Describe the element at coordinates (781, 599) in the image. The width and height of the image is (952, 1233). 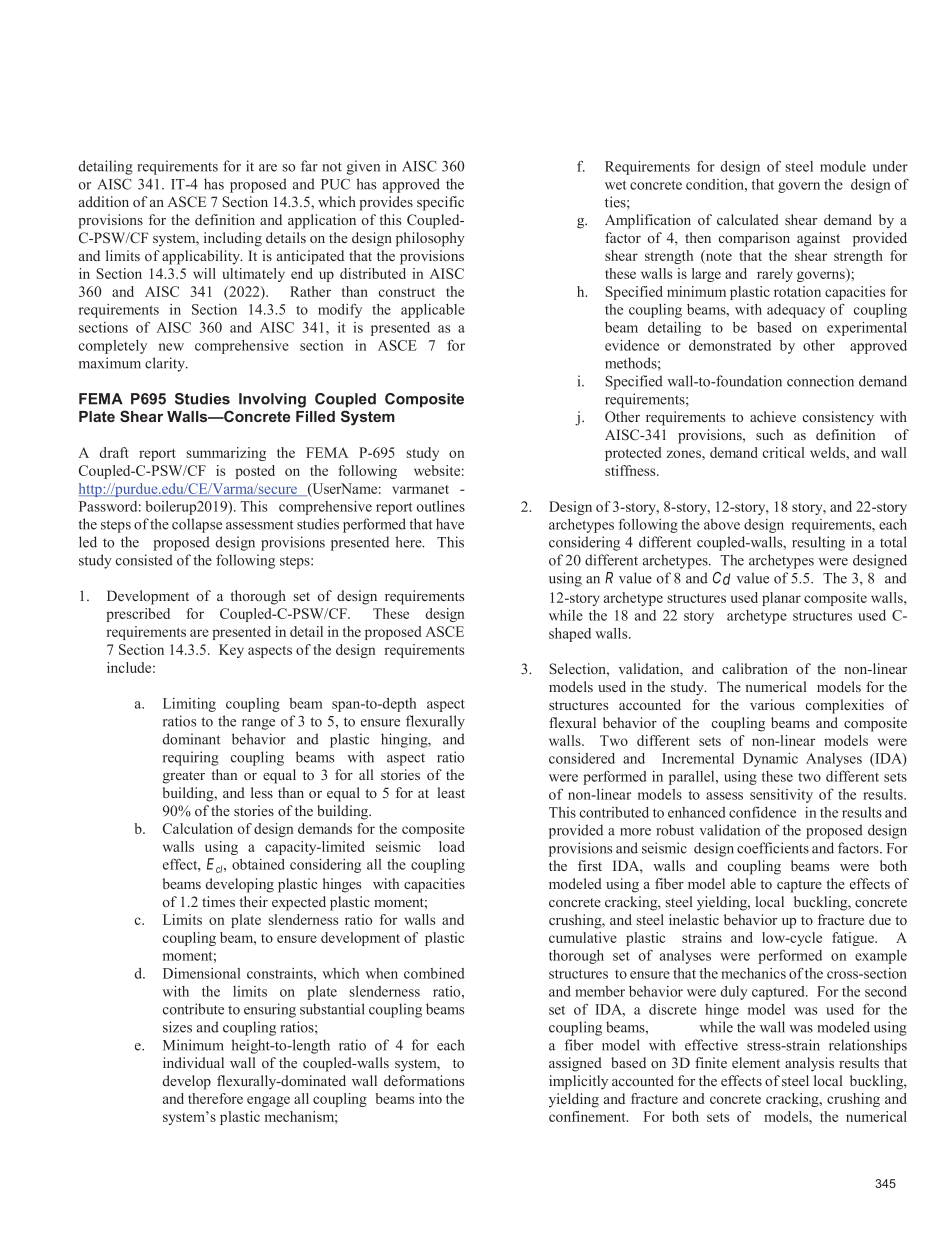
I see `planar` at that location.
